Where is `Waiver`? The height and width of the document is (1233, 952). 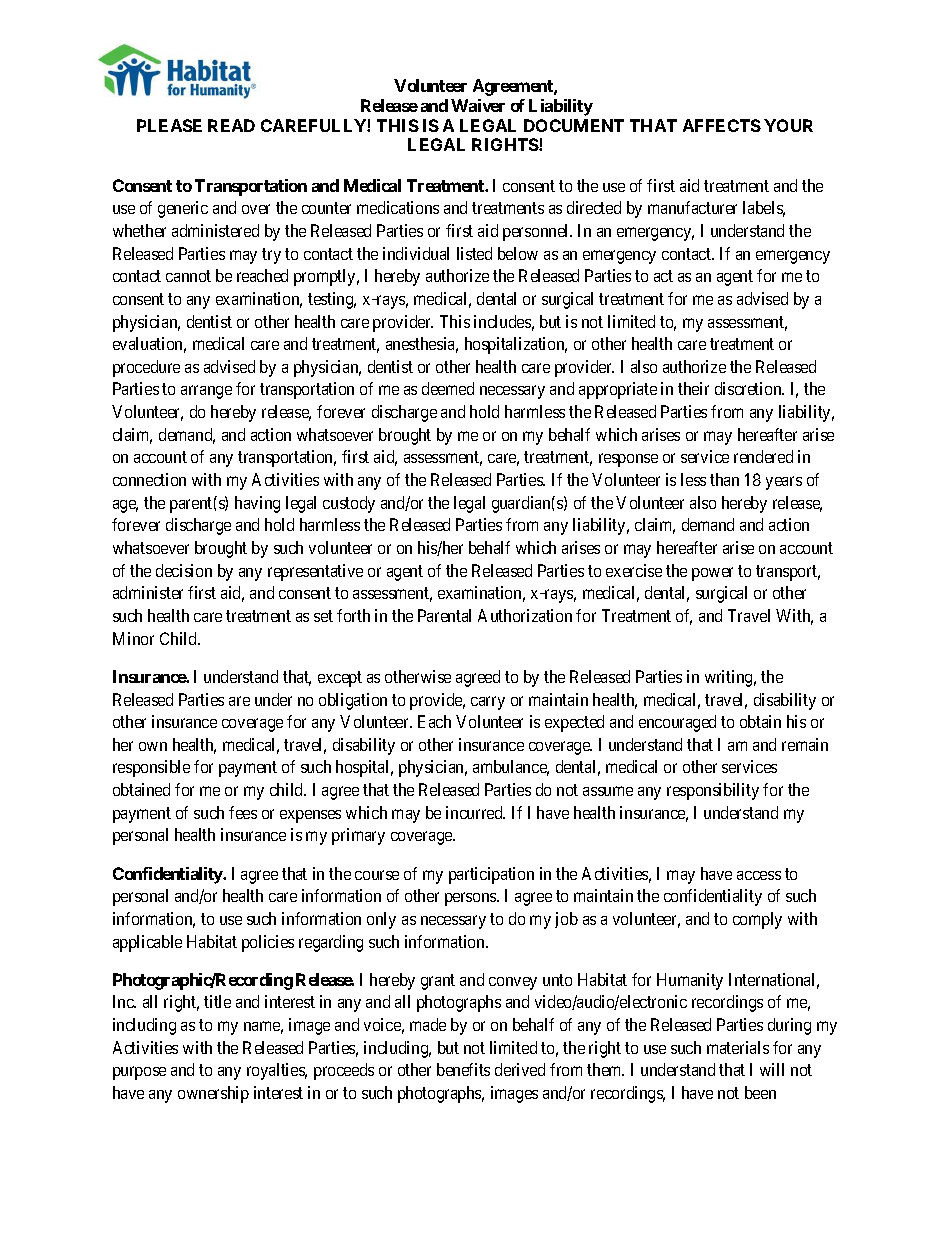 Waiver is located at coordinates (478, 105).
